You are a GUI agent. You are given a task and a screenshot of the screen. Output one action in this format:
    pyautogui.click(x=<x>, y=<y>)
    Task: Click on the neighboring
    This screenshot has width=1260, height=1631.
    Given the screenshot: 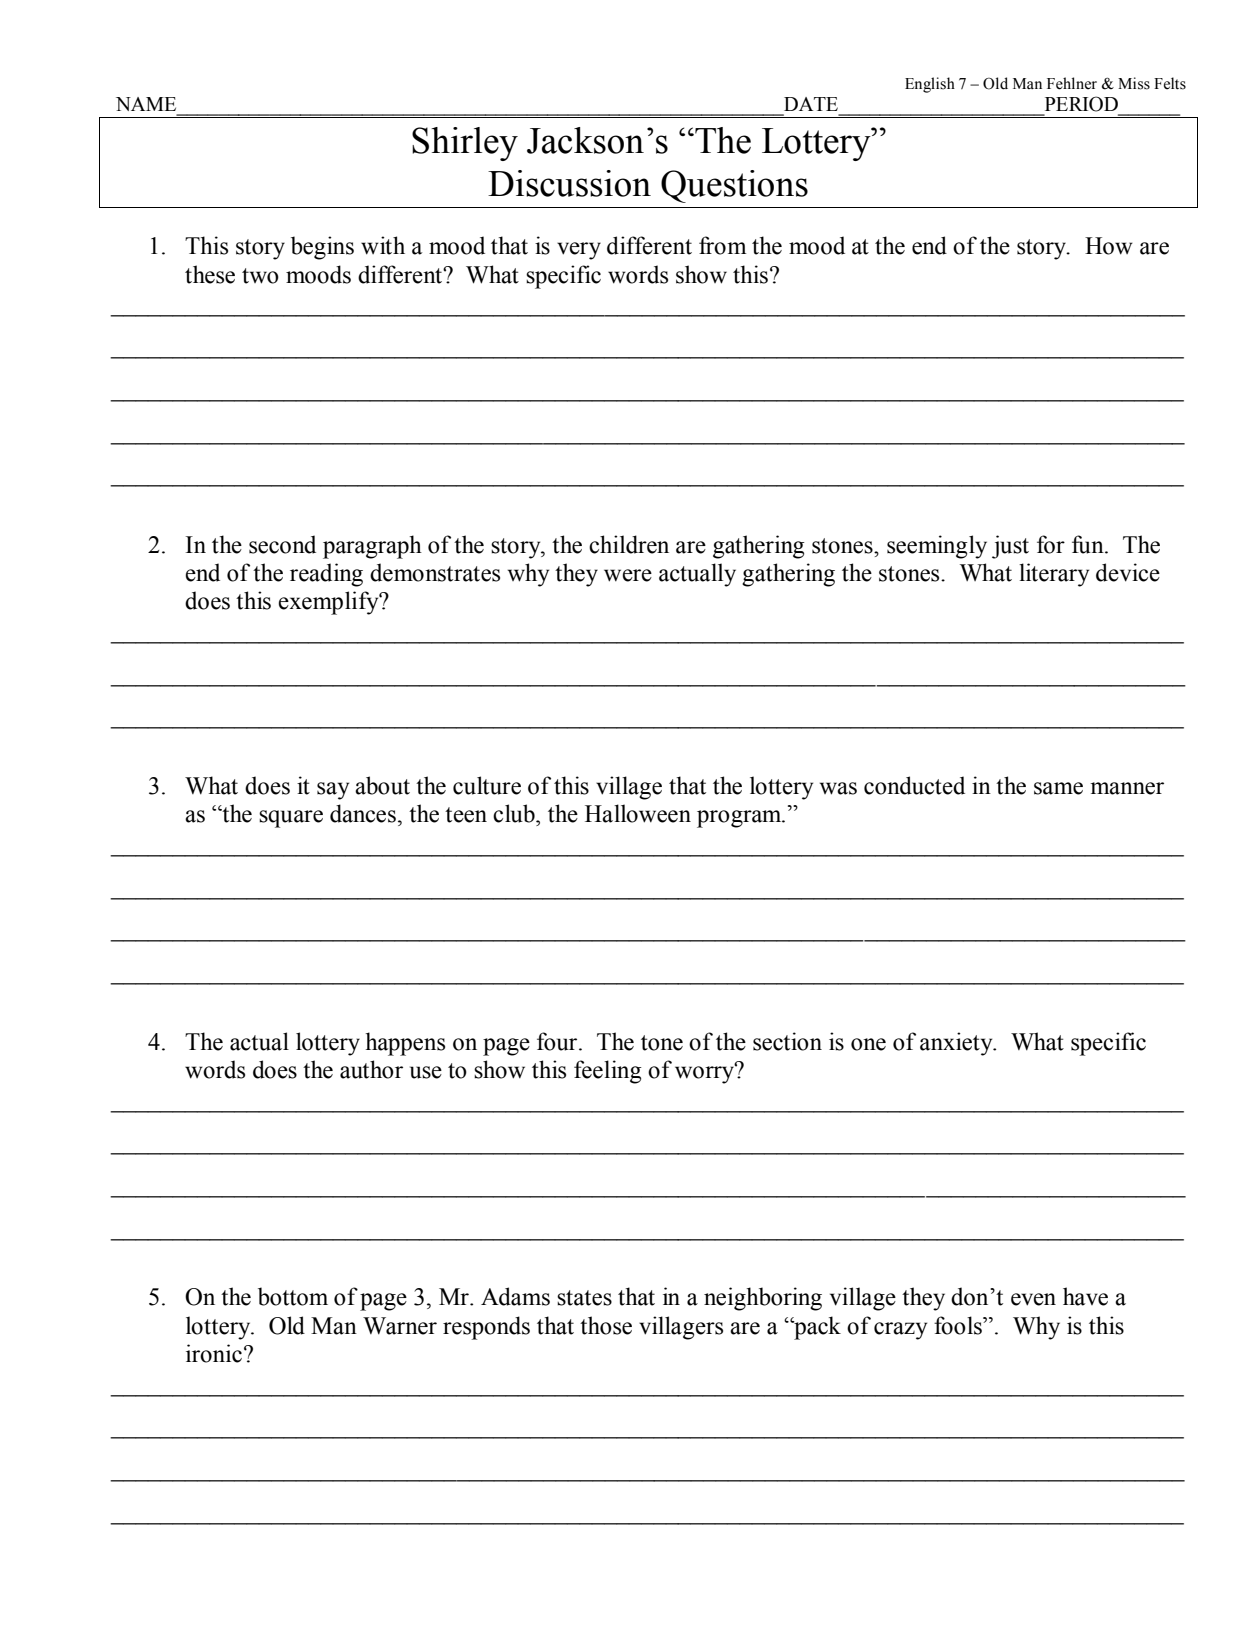 What is the action you would take?
    pyautogui.click(x=763, y=1299)
